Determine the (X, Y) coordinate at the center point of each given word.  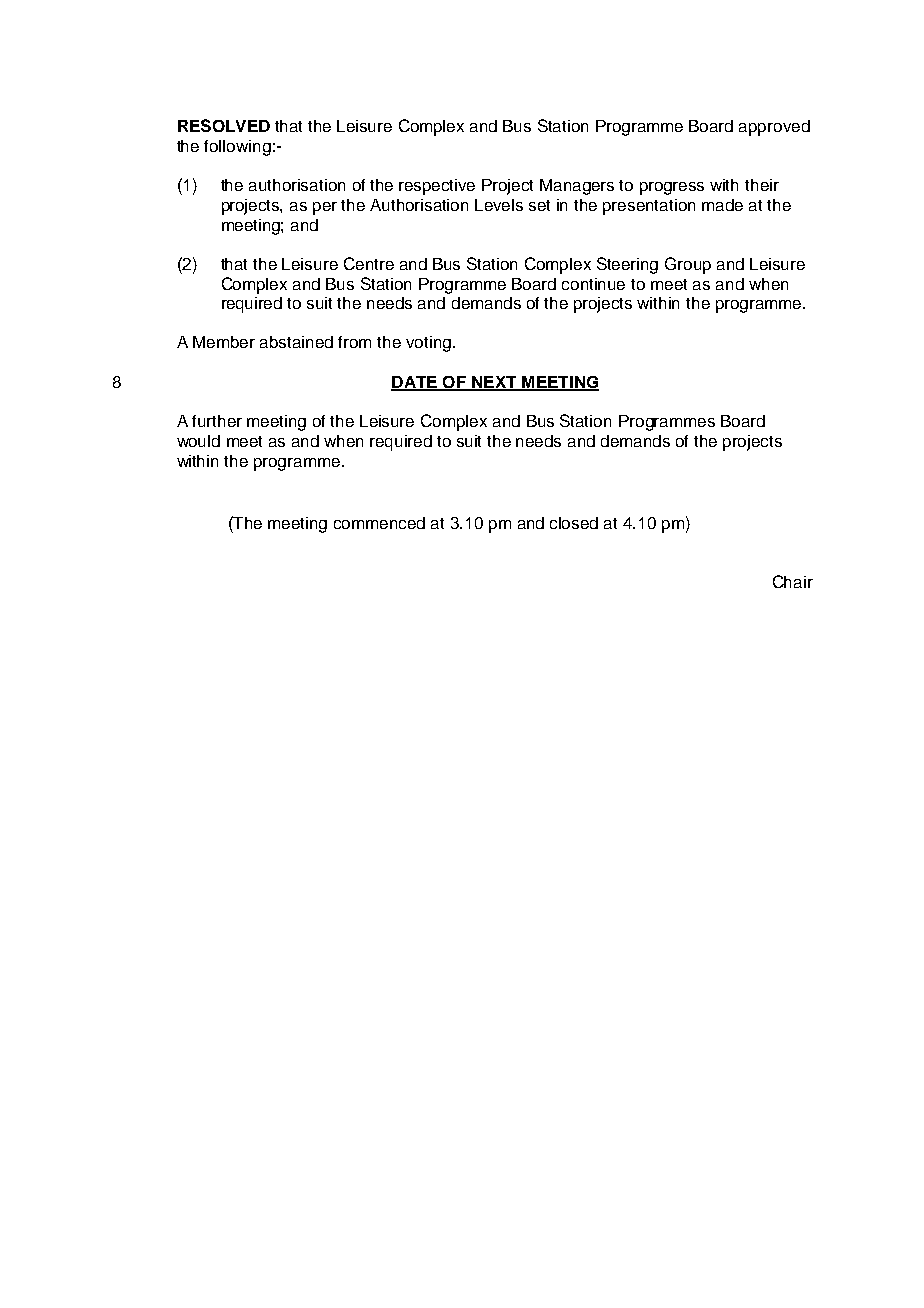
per (325, 208)
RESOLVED (224, 125)
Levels (499, 205)
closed (574, 523)
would (198, 441)
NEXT (494, 383)
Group (688, 265)
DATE (415, 383)
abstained (296, 342)
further (217, 421)
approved (774, 128)
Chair (793, 581)
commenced (379, 523)
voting (428, 344)
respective (437, 187)
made (722, 205)
